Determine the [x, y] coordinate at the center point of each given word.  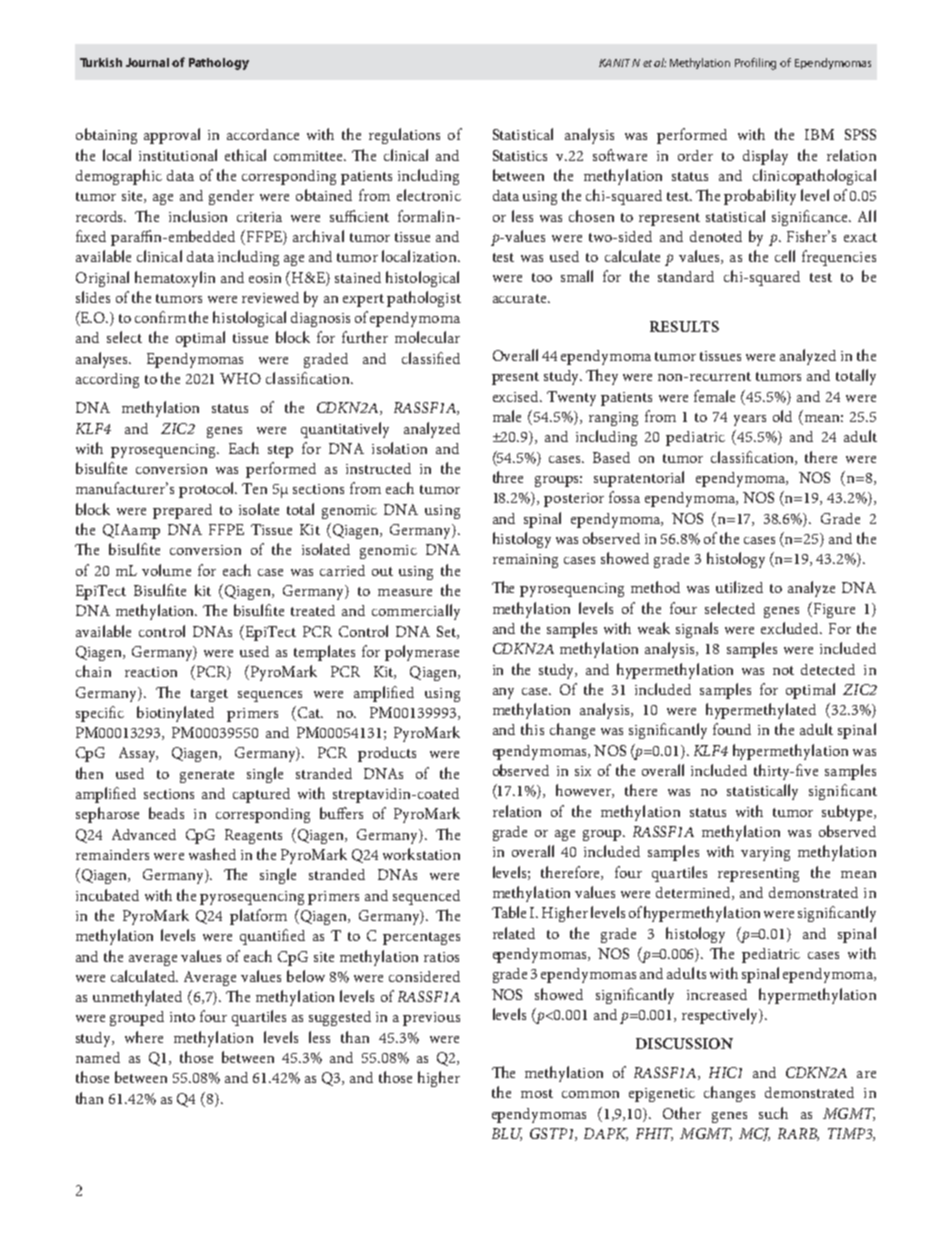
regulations [404, 136]
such [773, 1113]
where [144, 1037]
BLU [507, 1134]
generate [207, 776]
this [532, 729]
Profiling [755, 64]
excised [517, 396]
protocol [208, 490]
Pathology [219, 64]
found [732, 729]
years [750, 420]
